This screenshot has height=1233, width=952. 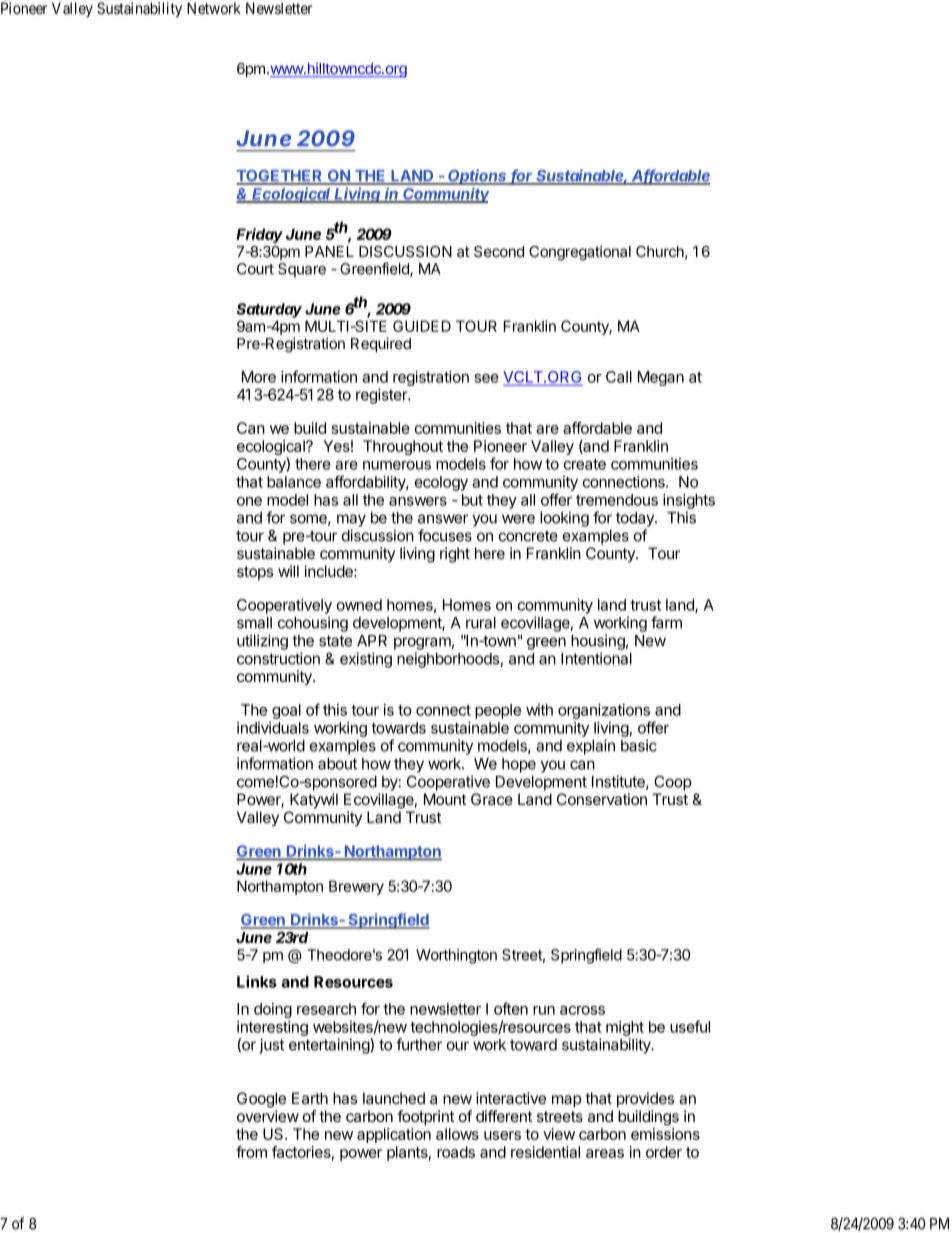 What do you see at coordinates (278, 658) in the screenshot?
I see `construction` at bounding box center [278, 658].
